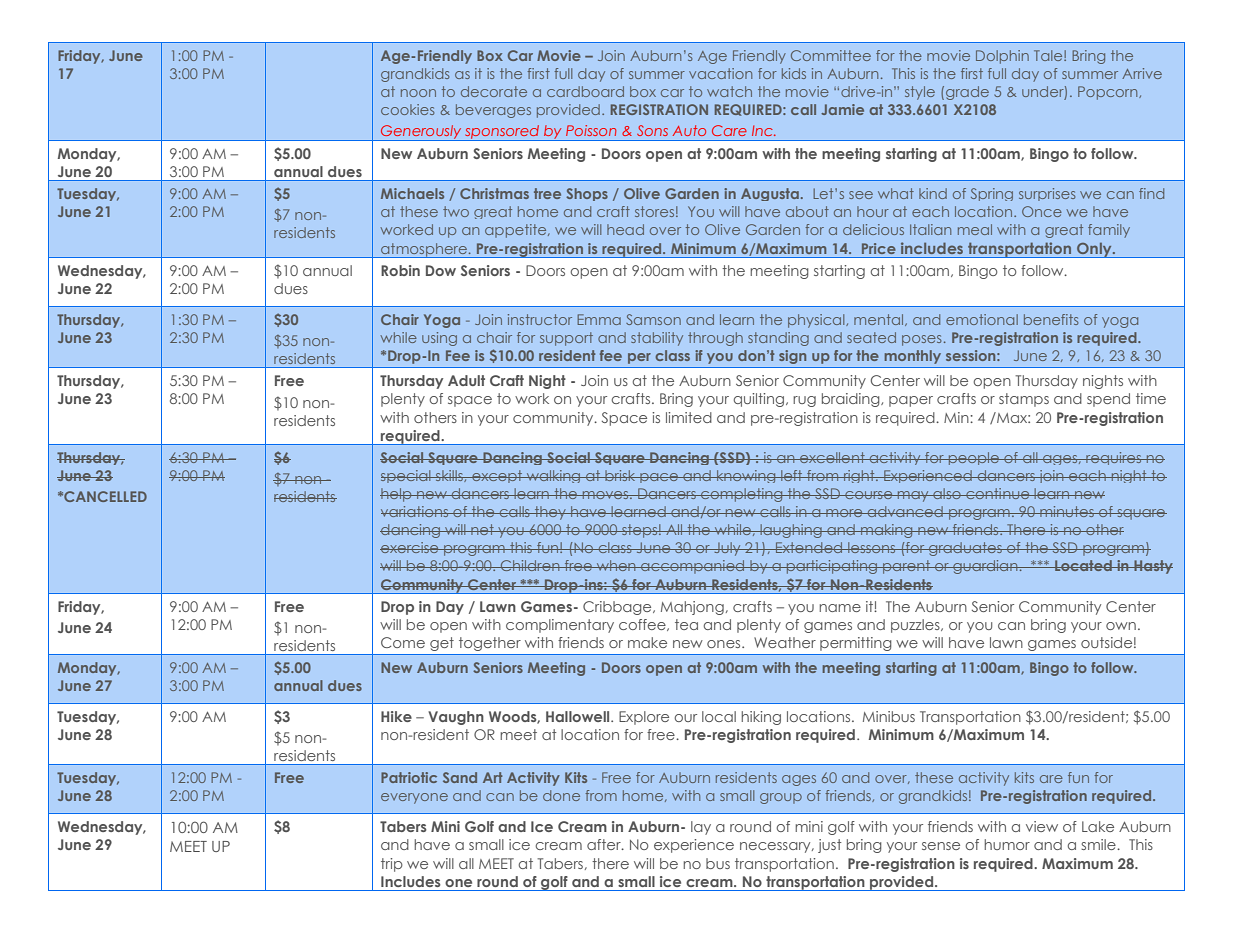  What do you see at coordinates (1114, 458) in the page?
I see `requires` at bounding box center [1114, 458].
